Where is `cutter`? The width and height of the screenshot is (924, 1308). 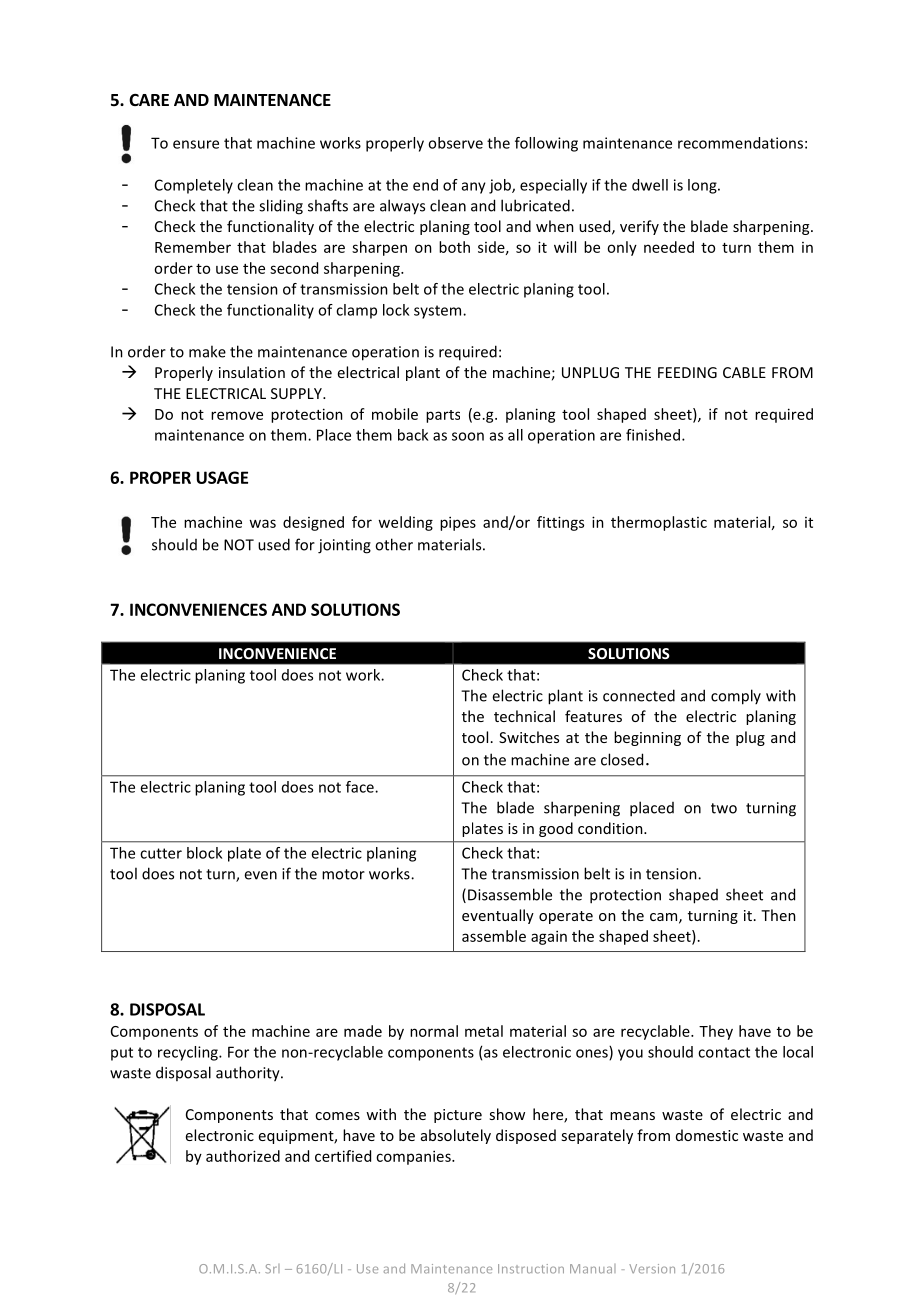
cutter is located at coordinates (161, 853).
